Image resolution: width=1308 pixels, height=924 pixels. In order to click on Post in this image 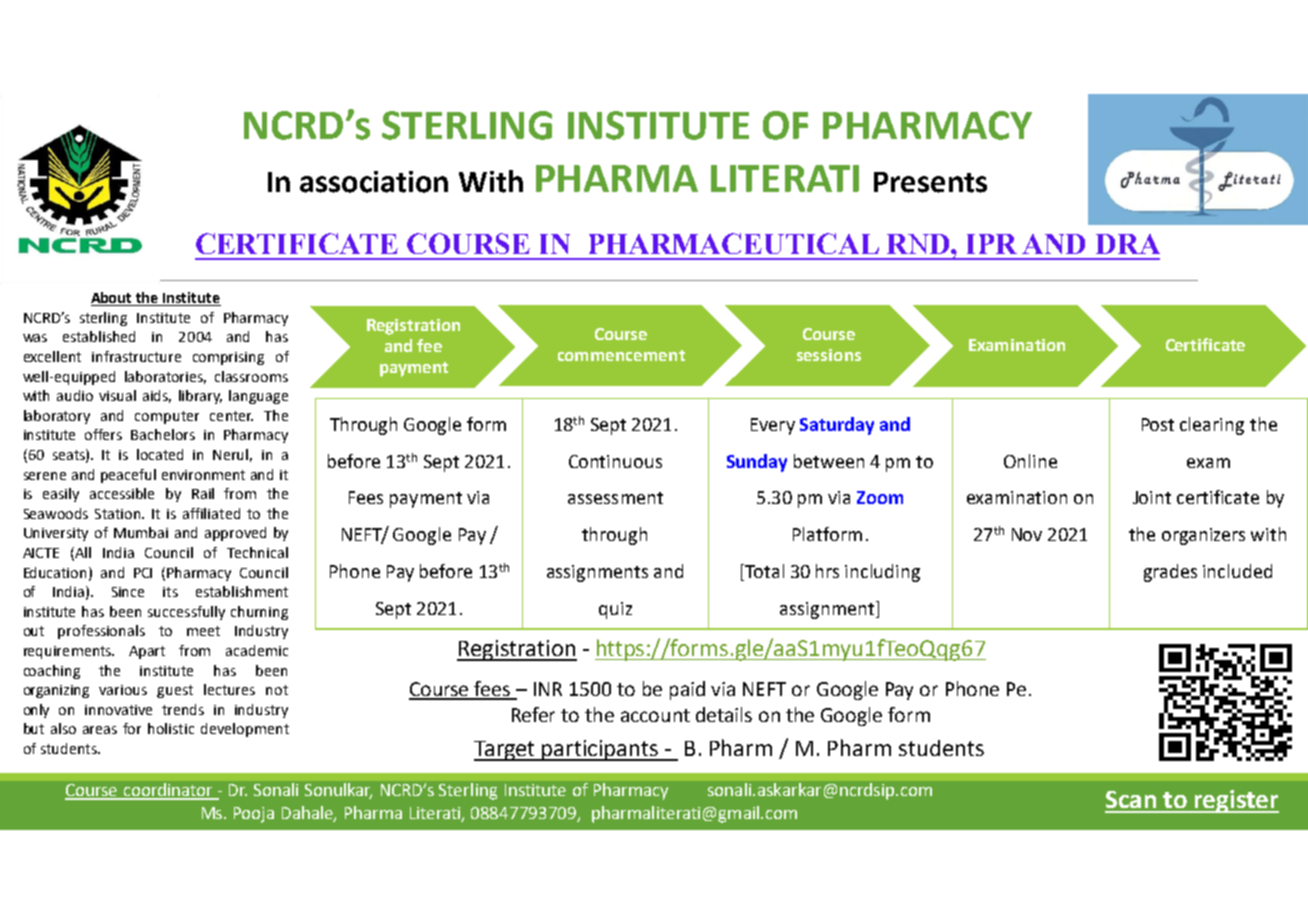, I will do `click(1158, 424)`.
